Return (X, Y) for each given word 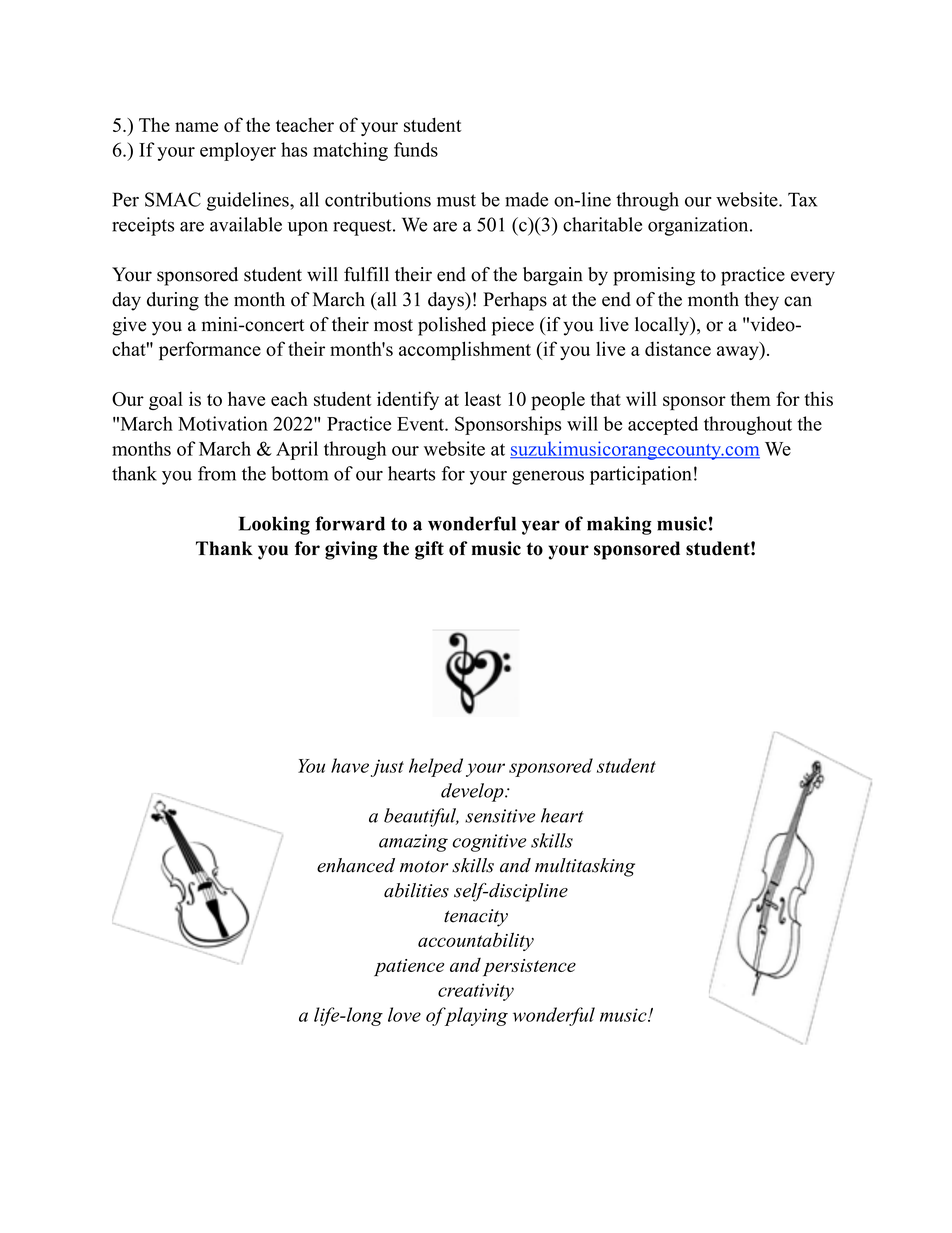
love (404, 1014)
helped (436, 767)
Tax (802, 199)
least (483, 398)
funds (416, 149)
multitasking (585, 867)
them (750, 398)
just (387, 768)
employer (238, 151)
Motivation (223, 423)
